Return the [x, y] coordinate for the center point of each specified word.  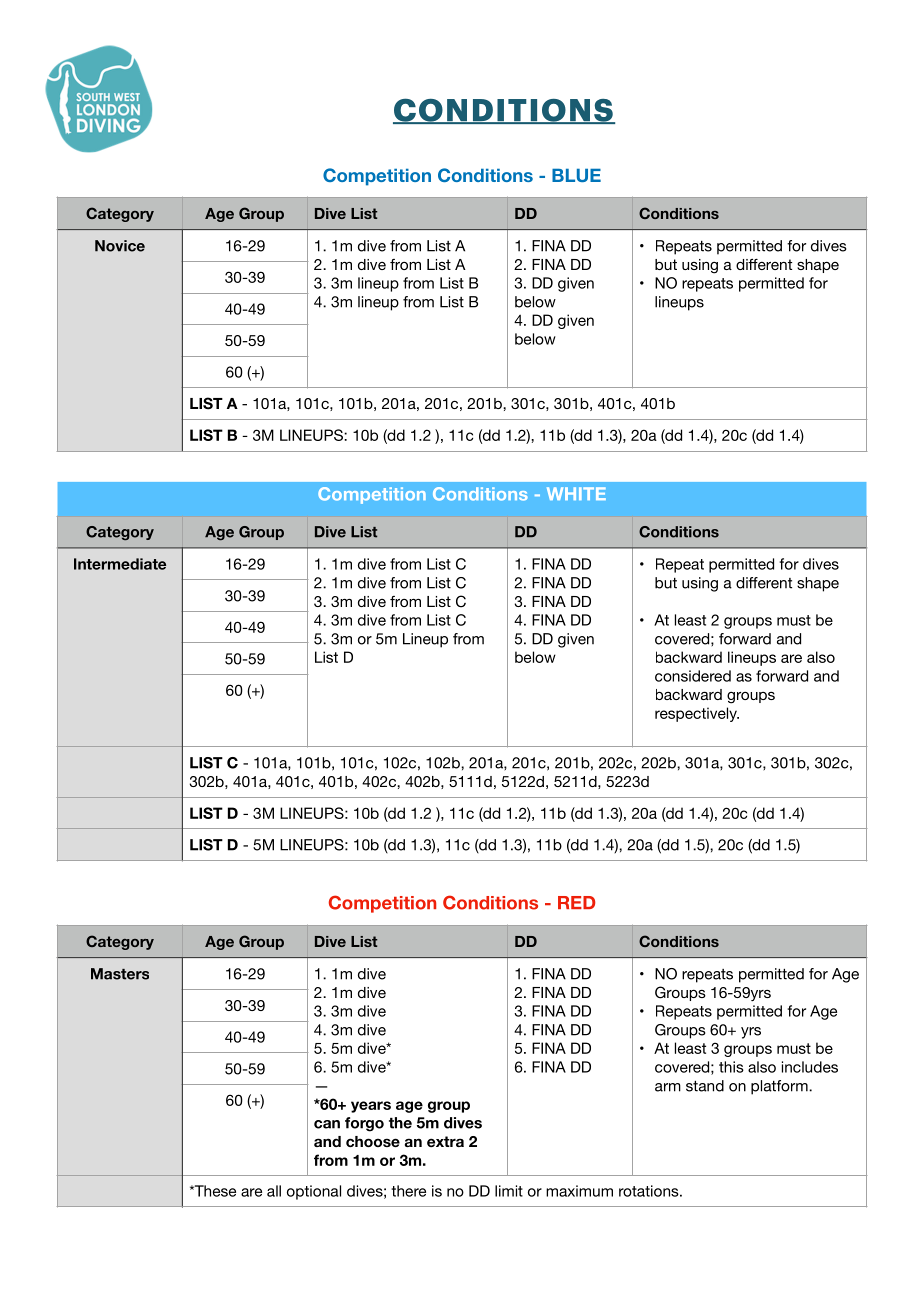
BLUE [576, 175]
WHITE [576, 493]
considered [693, 676]
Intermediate [120, 564]
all [274, 1191]
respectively [697, 714]
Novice [120, 246]
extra [445, 1141]
